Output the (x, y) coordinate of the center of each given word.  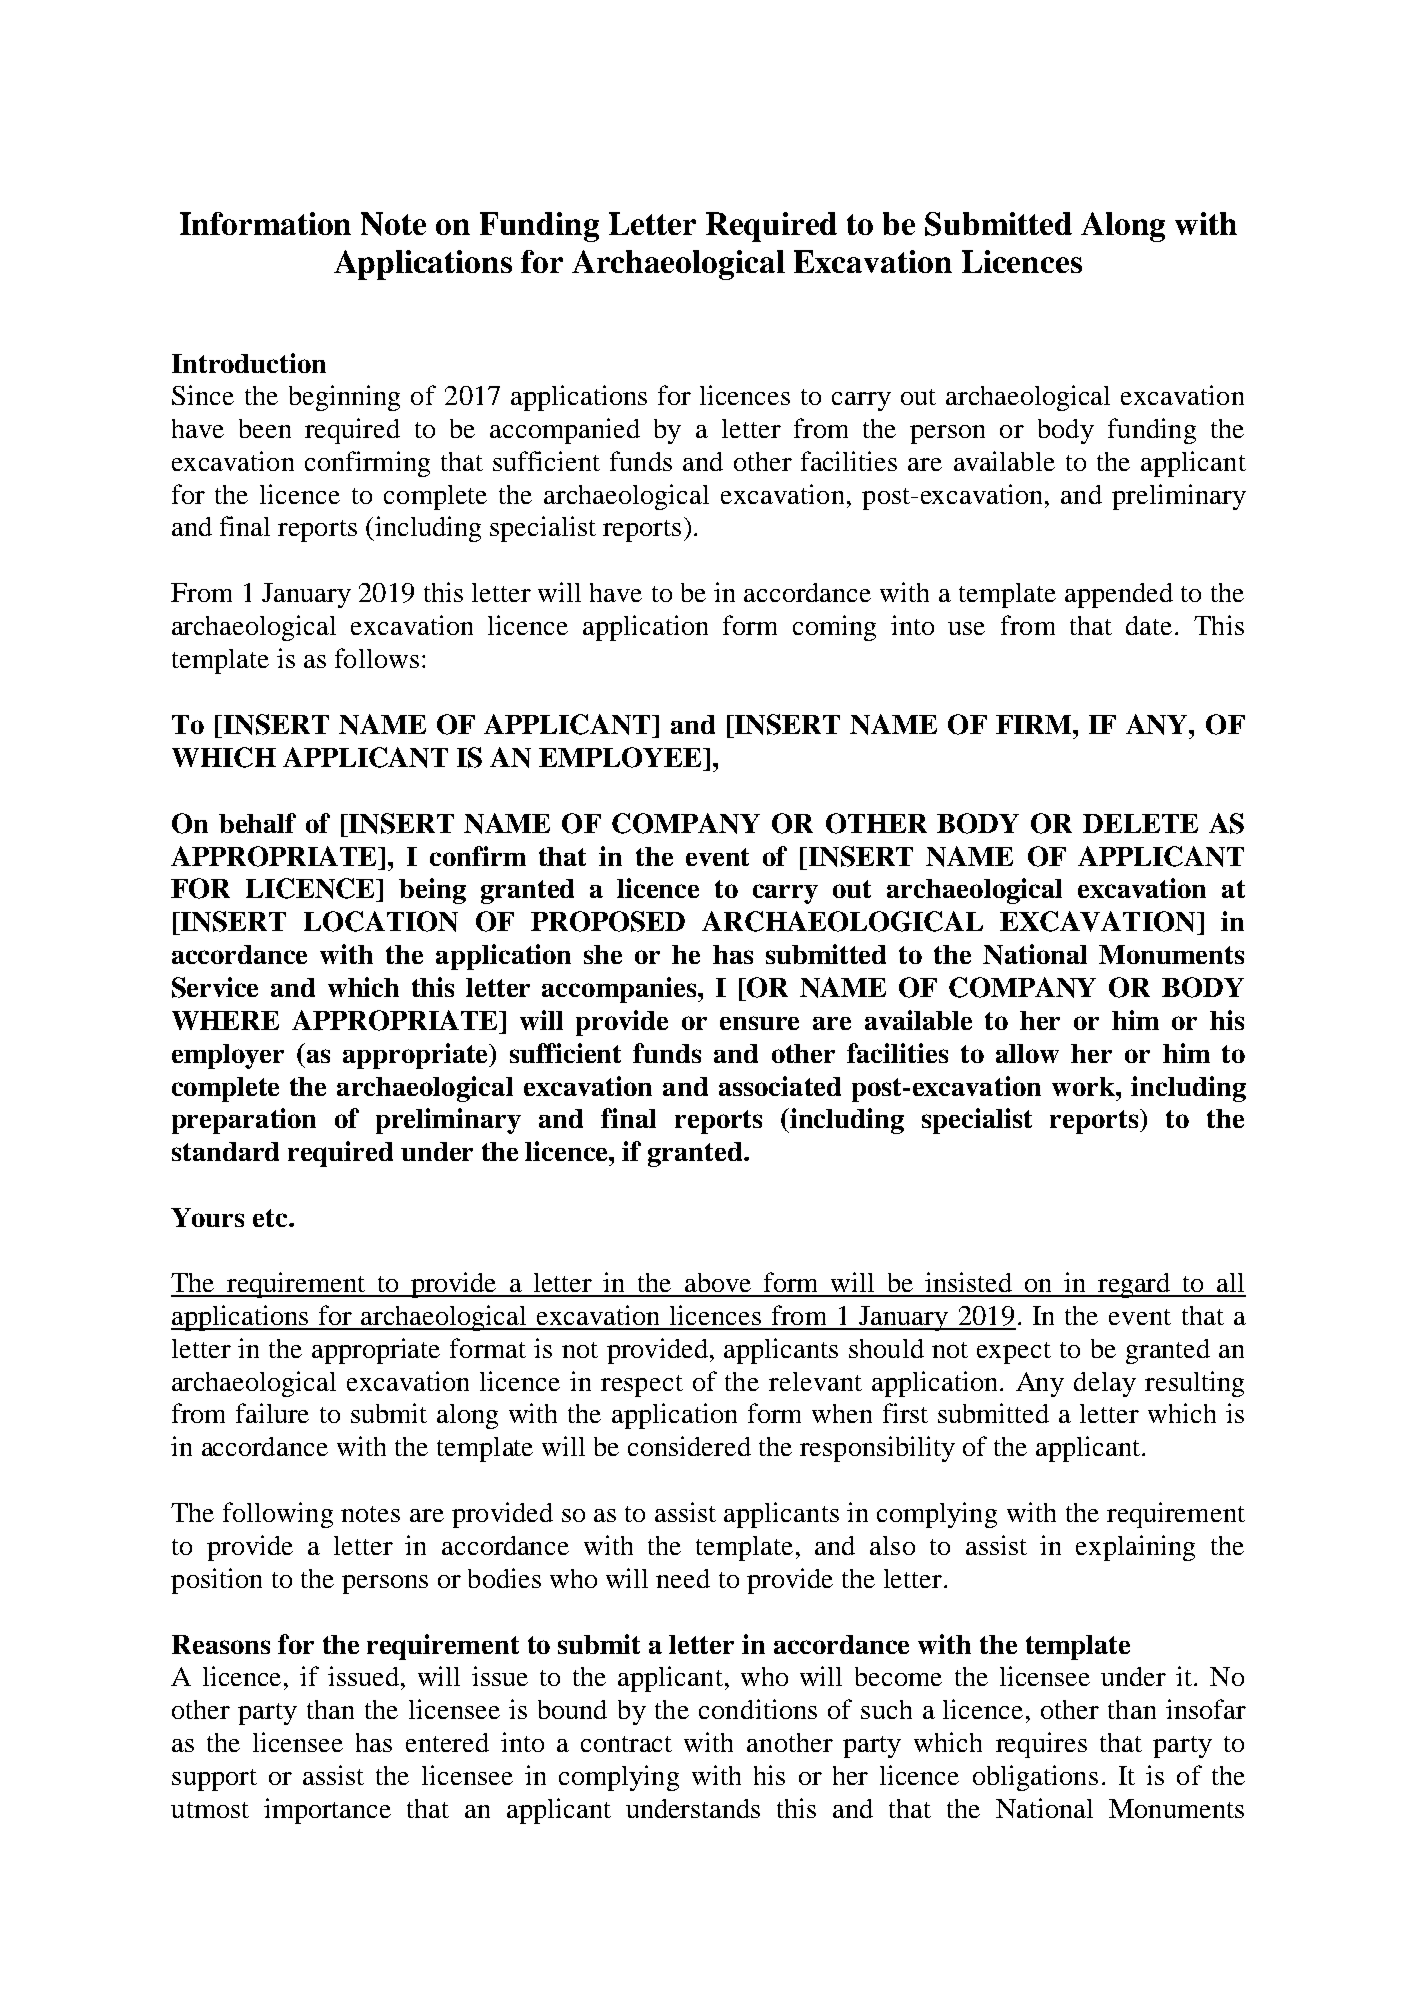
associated (780, 1086)
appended (1119, 595)
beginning (344, 398)
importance (327, 1811)
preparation (244, 1121)
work (1084, 1086)
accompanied (565, 431)
